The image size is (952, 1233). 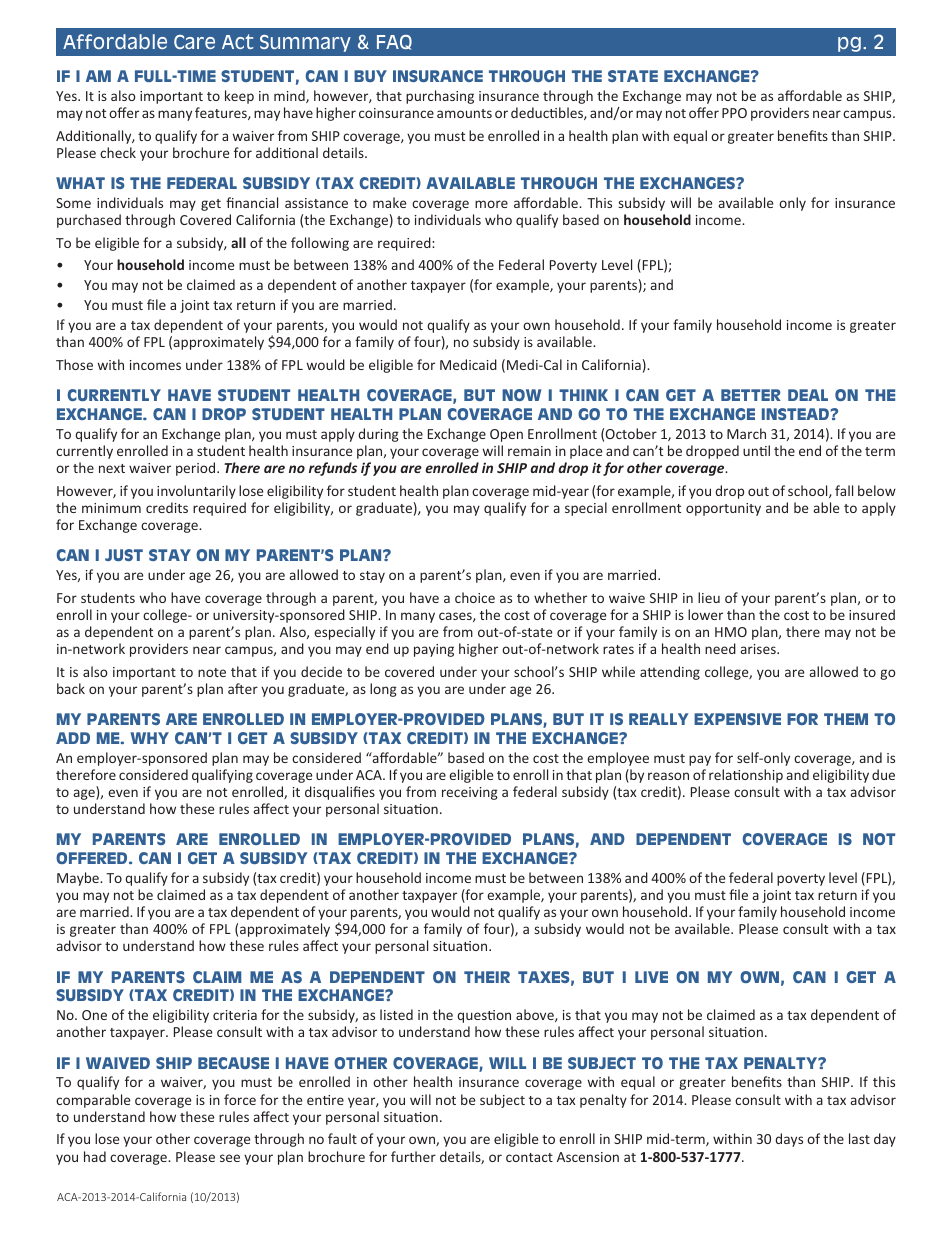 What do you see at coordinates (194, 42) in the page?
I see `Care` at bounding box center [194, 42].
